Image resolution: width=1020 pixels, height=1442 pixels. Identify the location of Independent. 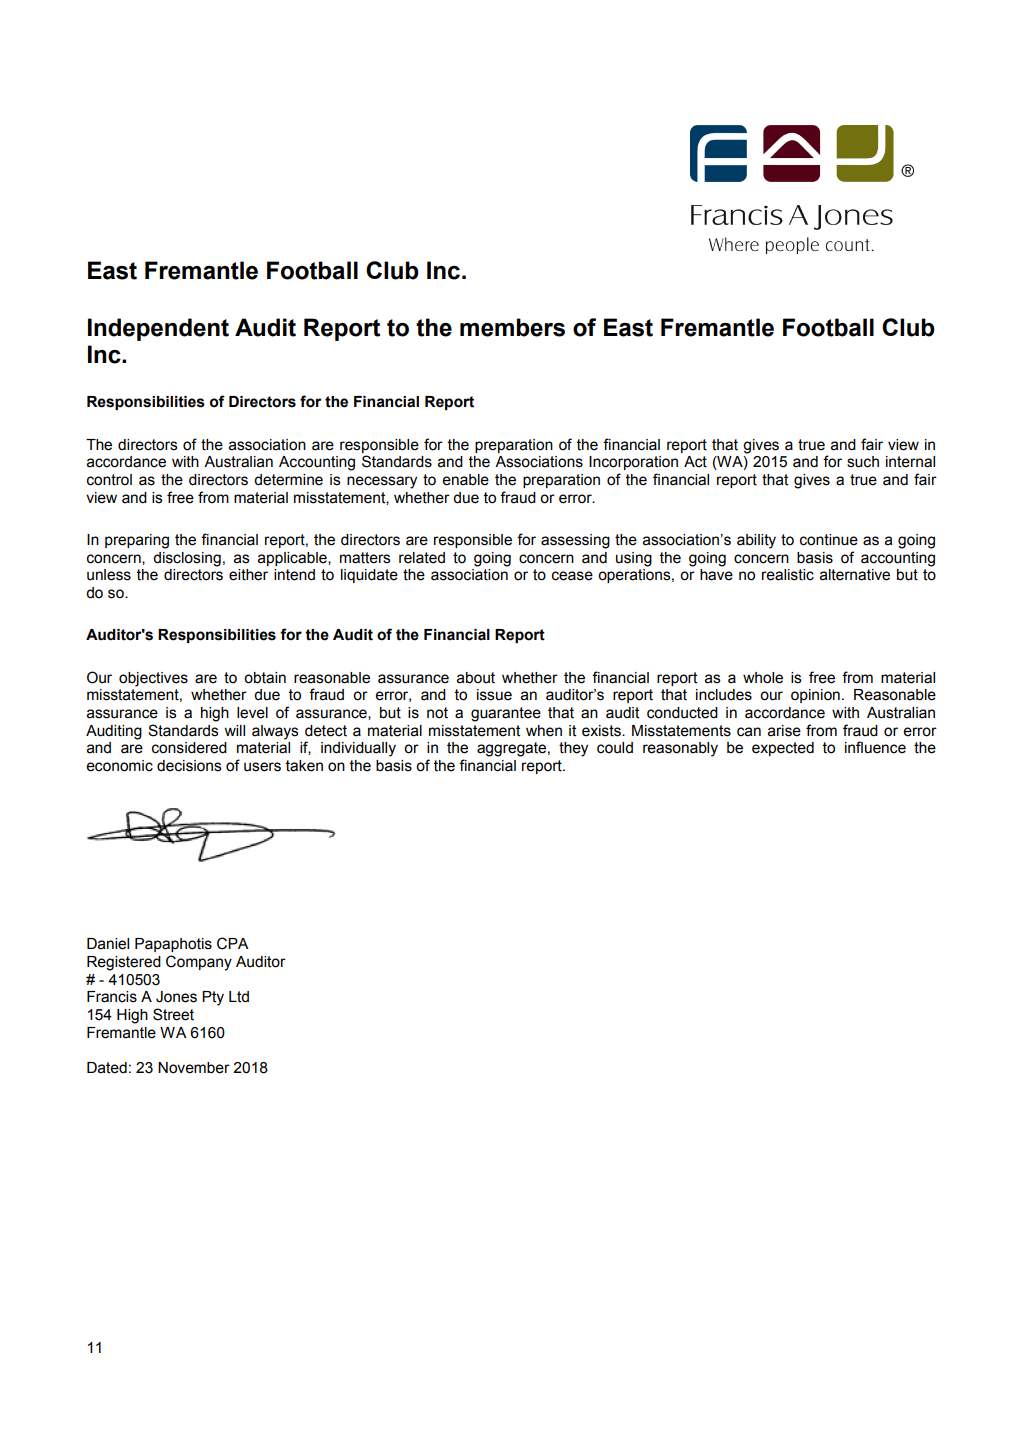
(158, 329).
